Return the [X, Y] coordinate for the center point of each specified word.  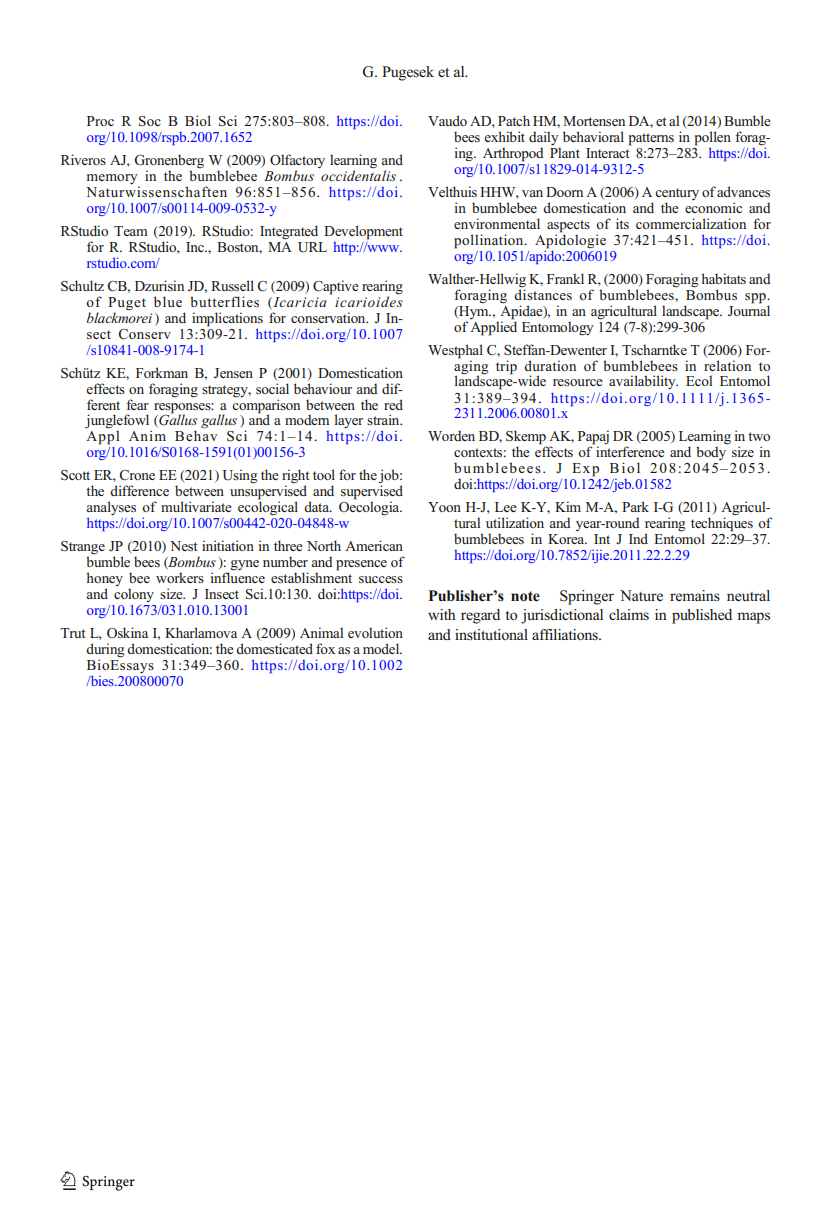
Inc [196, 247]
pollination [490, 241]
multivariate [196, 506]
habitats [723, 278]
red [393, 404]
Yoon [444, 507]
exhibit [505, 136]
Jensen [233, 373]
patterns [651, 139]
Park [635, 506]
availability [643, 382]
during [105, 651]
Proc [100, 121]
